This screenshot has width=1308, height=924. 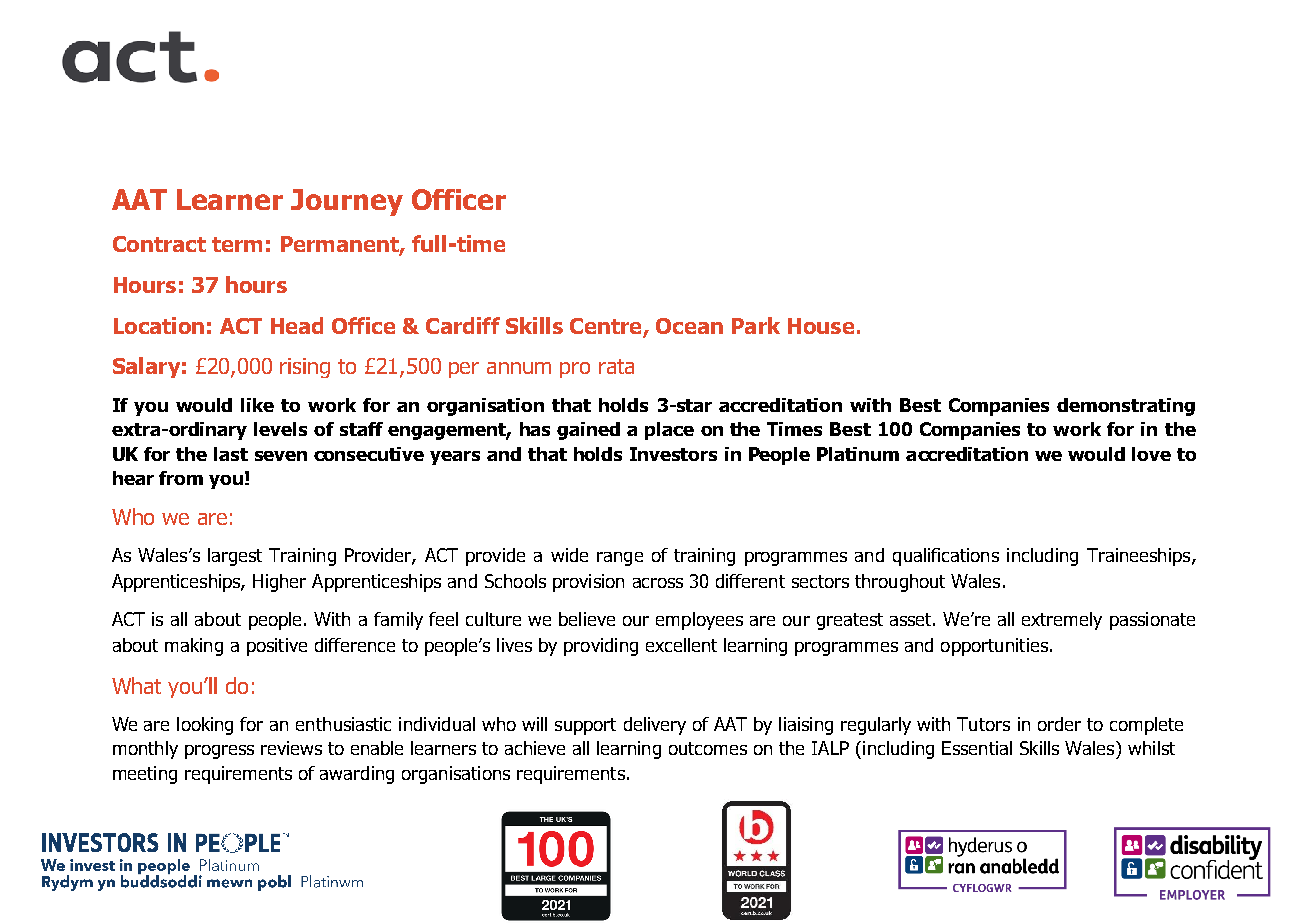 What do you see at coordinates (620, 559) in the screenshot?
I see `range` at bounding box center [620, 559].
